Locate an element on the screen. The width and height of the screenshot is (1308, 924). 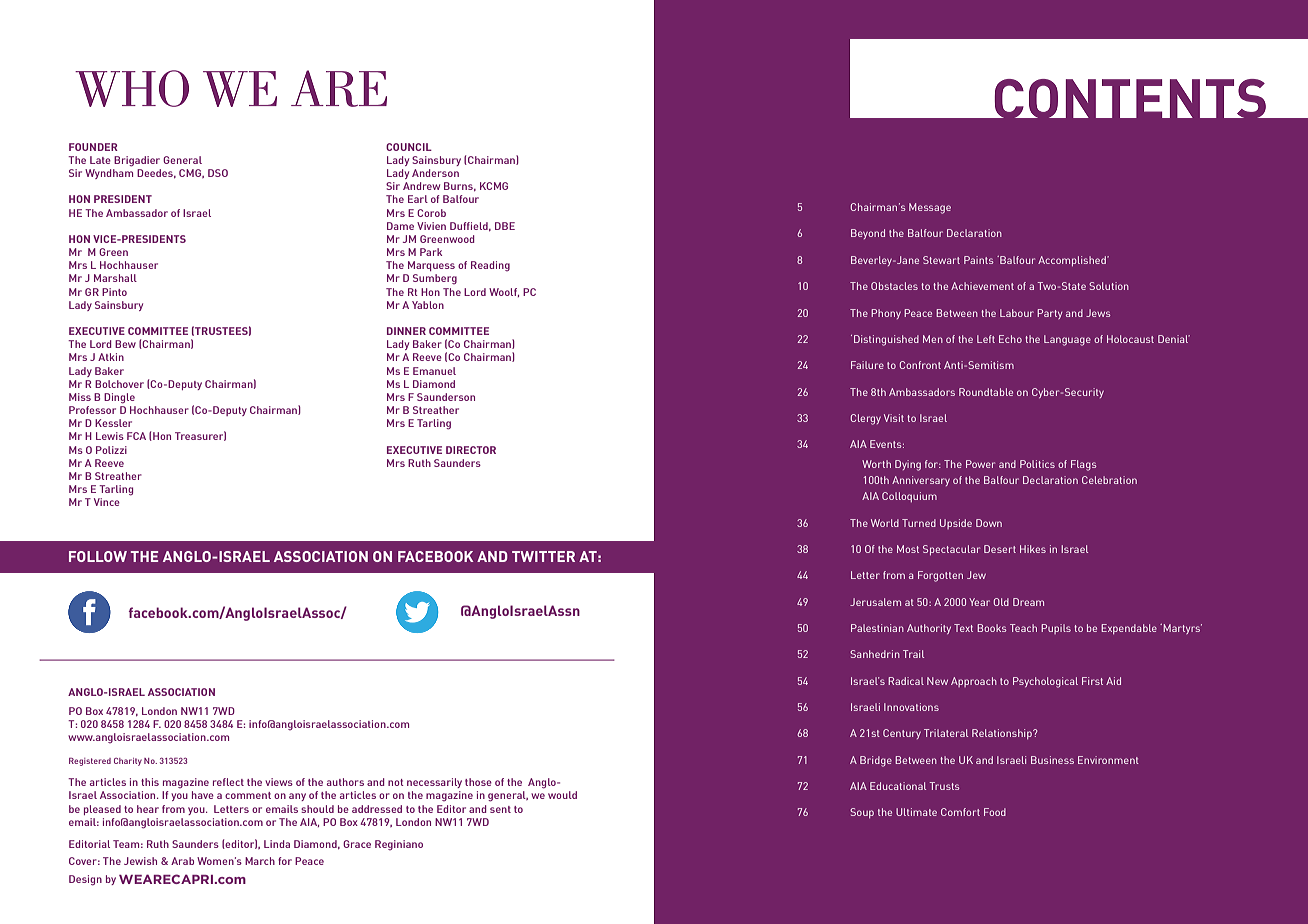
Party is located at coordinates (1049, 314).
